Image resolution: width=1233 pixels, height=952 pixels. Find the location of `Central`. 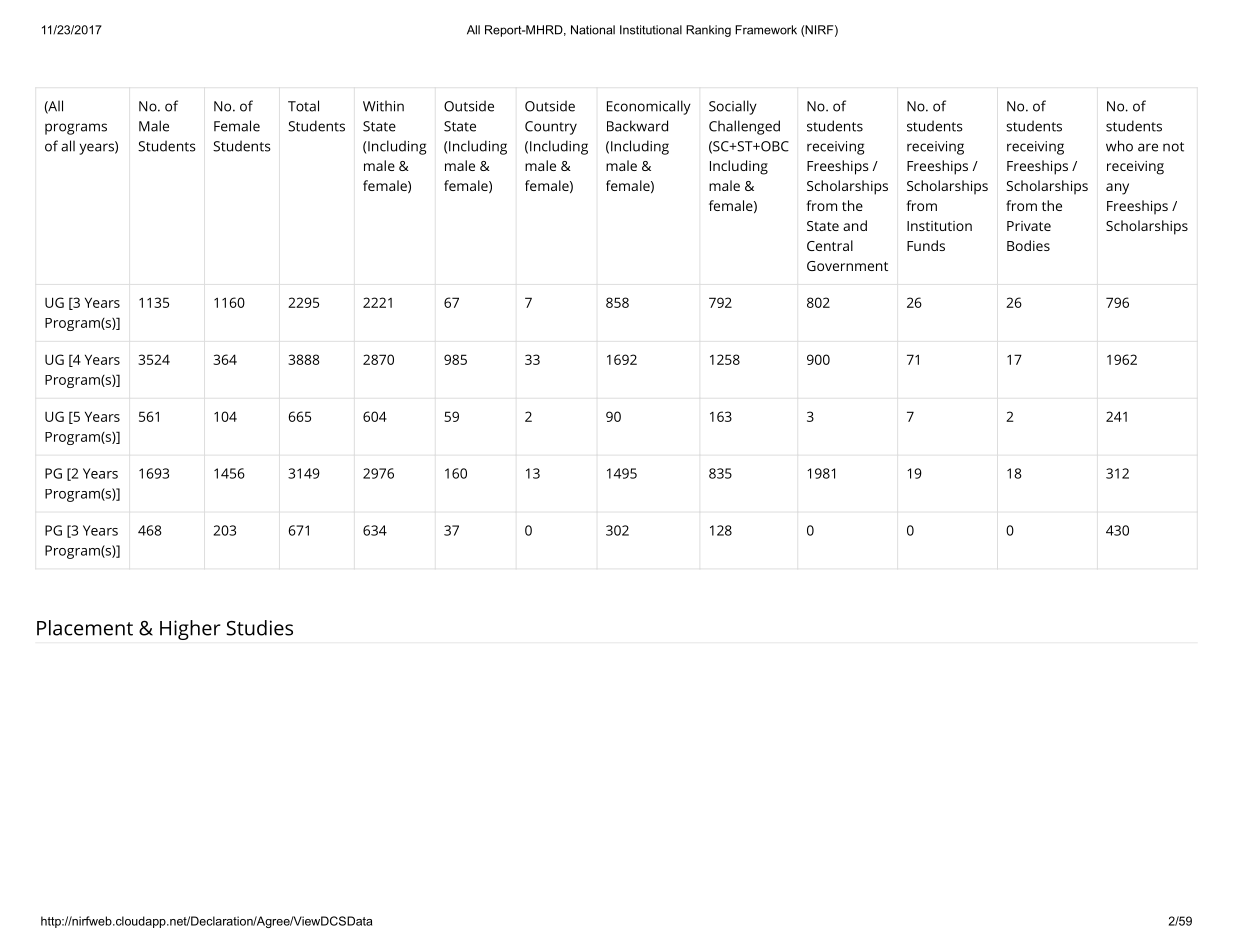

Central is located at coordinates (830, 245).
